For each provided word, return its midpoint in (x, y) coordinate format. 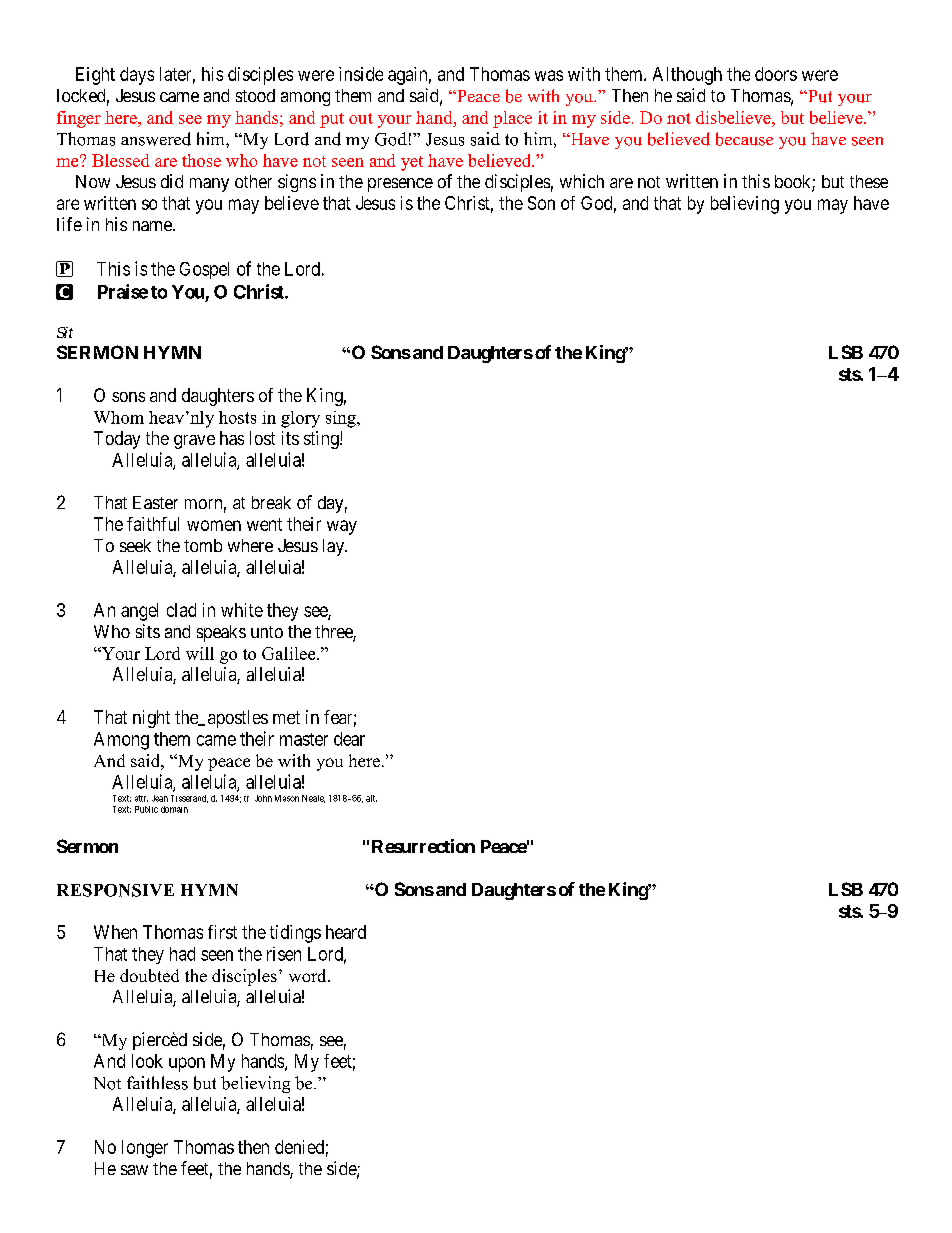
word (309, 975)
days (137, 76)
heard (346, 932)
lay (335, 547)
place (512, 119)
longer (145, 1149)
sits (148, 631)
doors (776, 74)
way (342, 527)
